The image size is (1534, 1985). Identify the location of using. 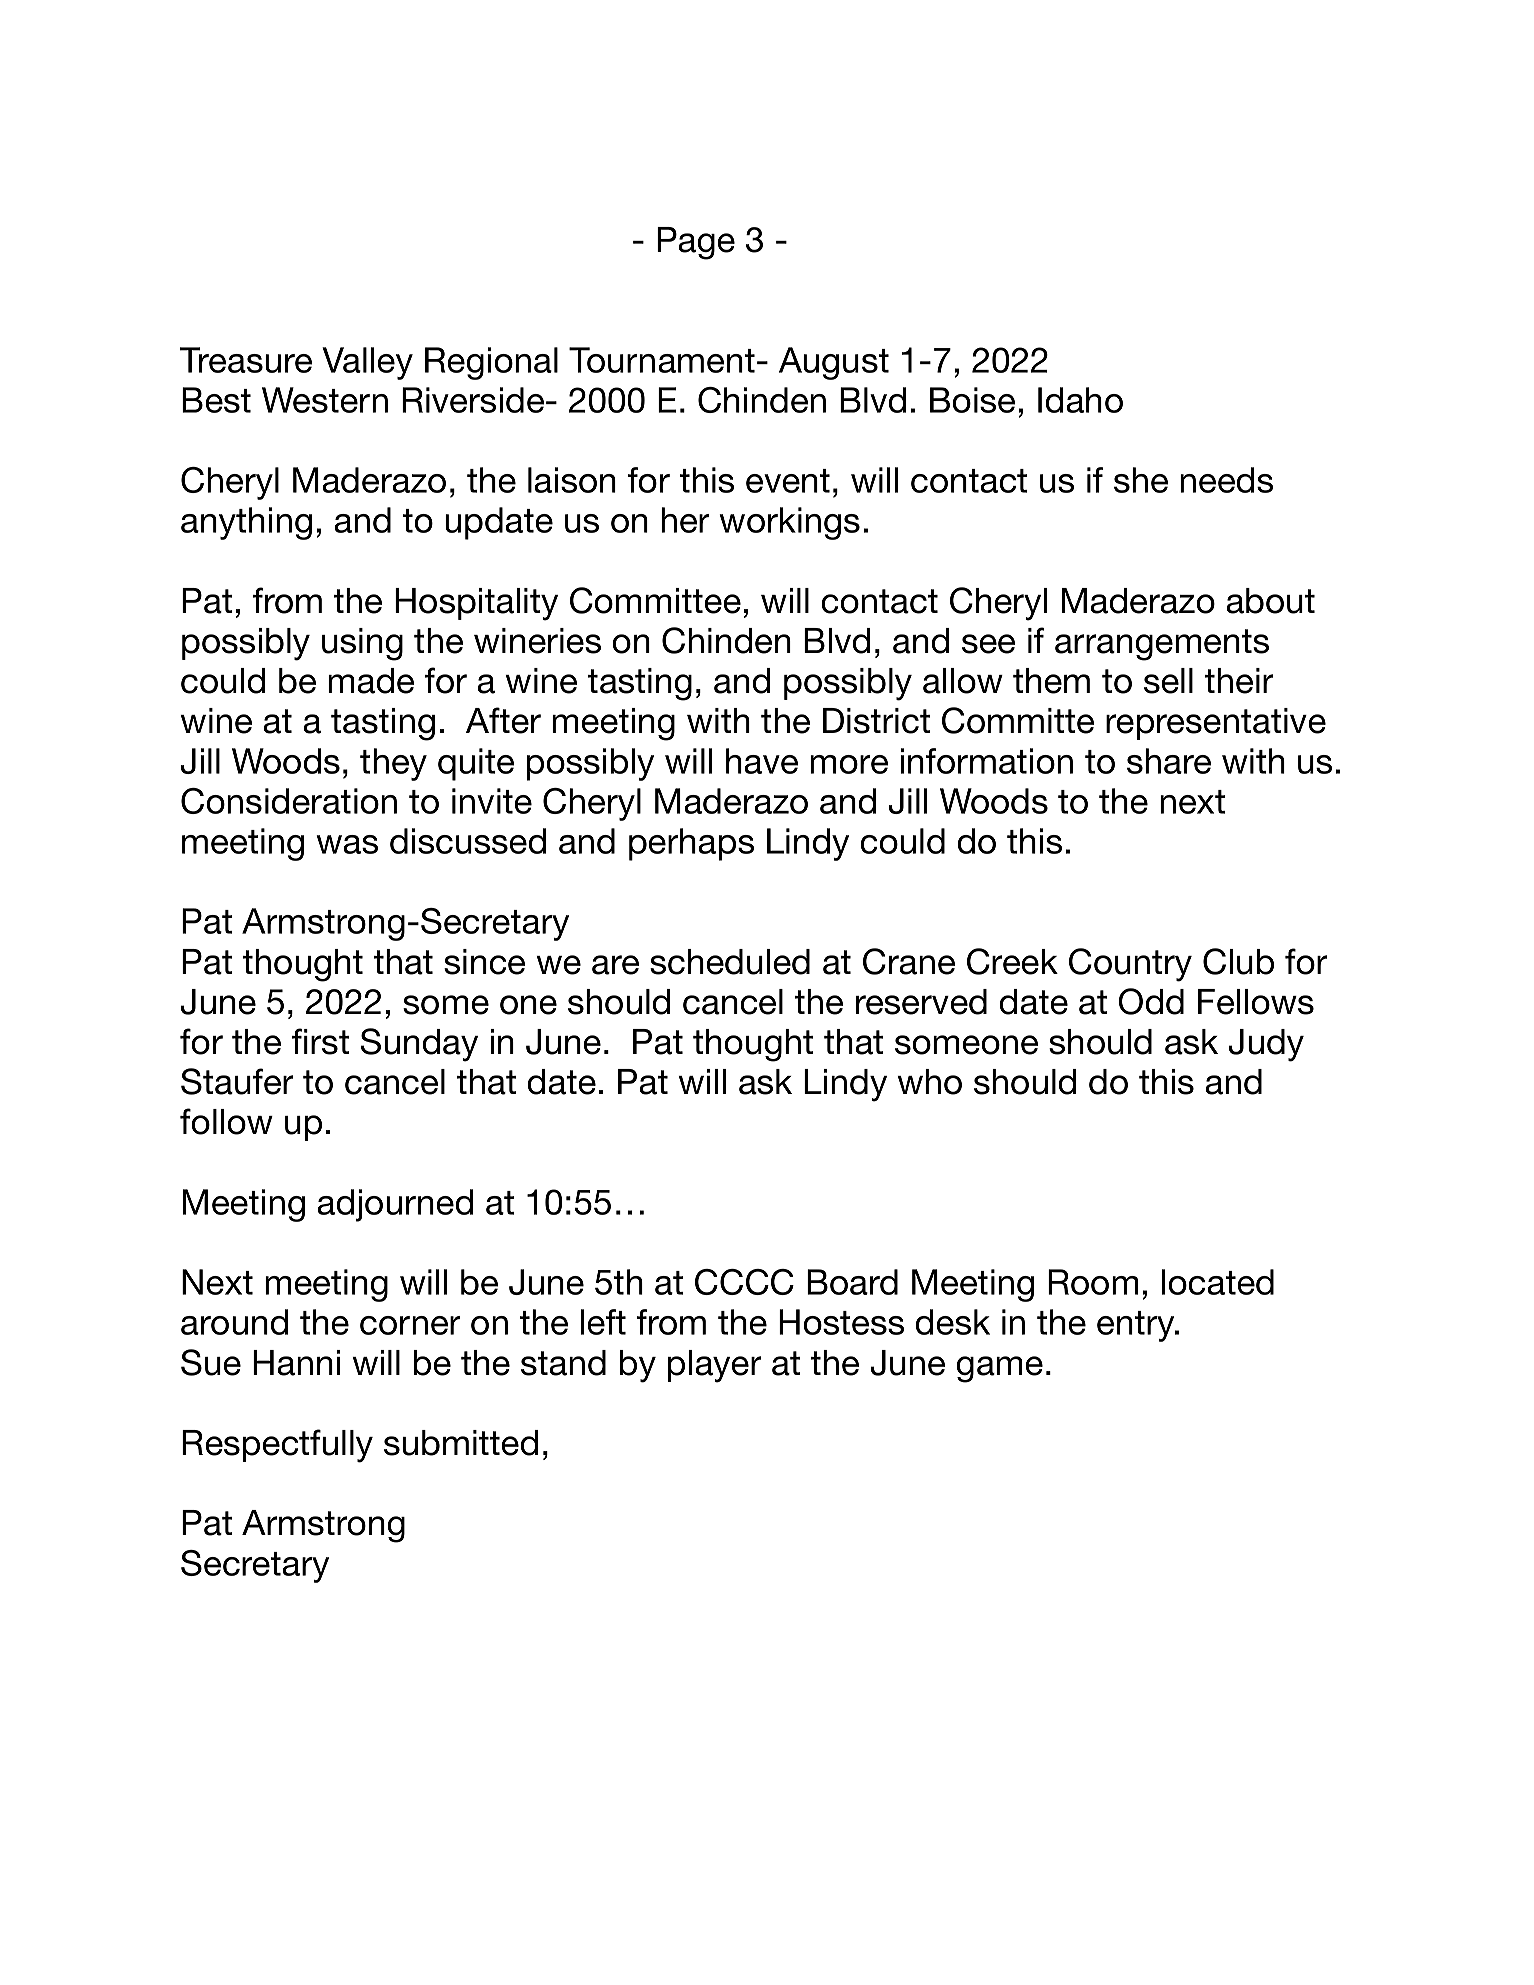
(362, 644).
